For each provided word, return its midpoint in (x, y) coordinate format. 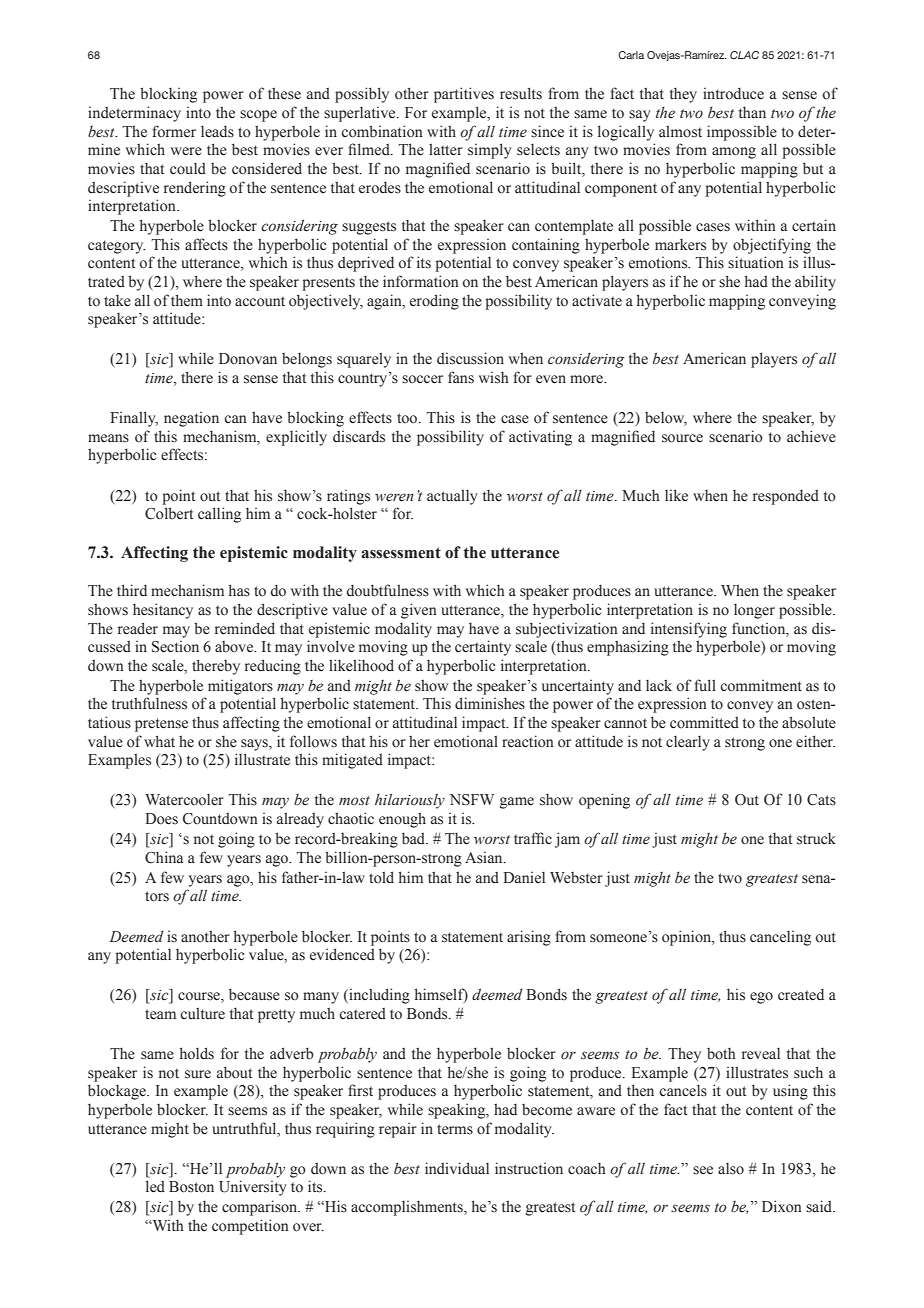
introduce (733, 93)
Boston (191, 1187)
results (521, 93)
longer (754, 611)
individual (457, 1168)
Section (175, 647)
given (419, 611)
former (174, 131)
